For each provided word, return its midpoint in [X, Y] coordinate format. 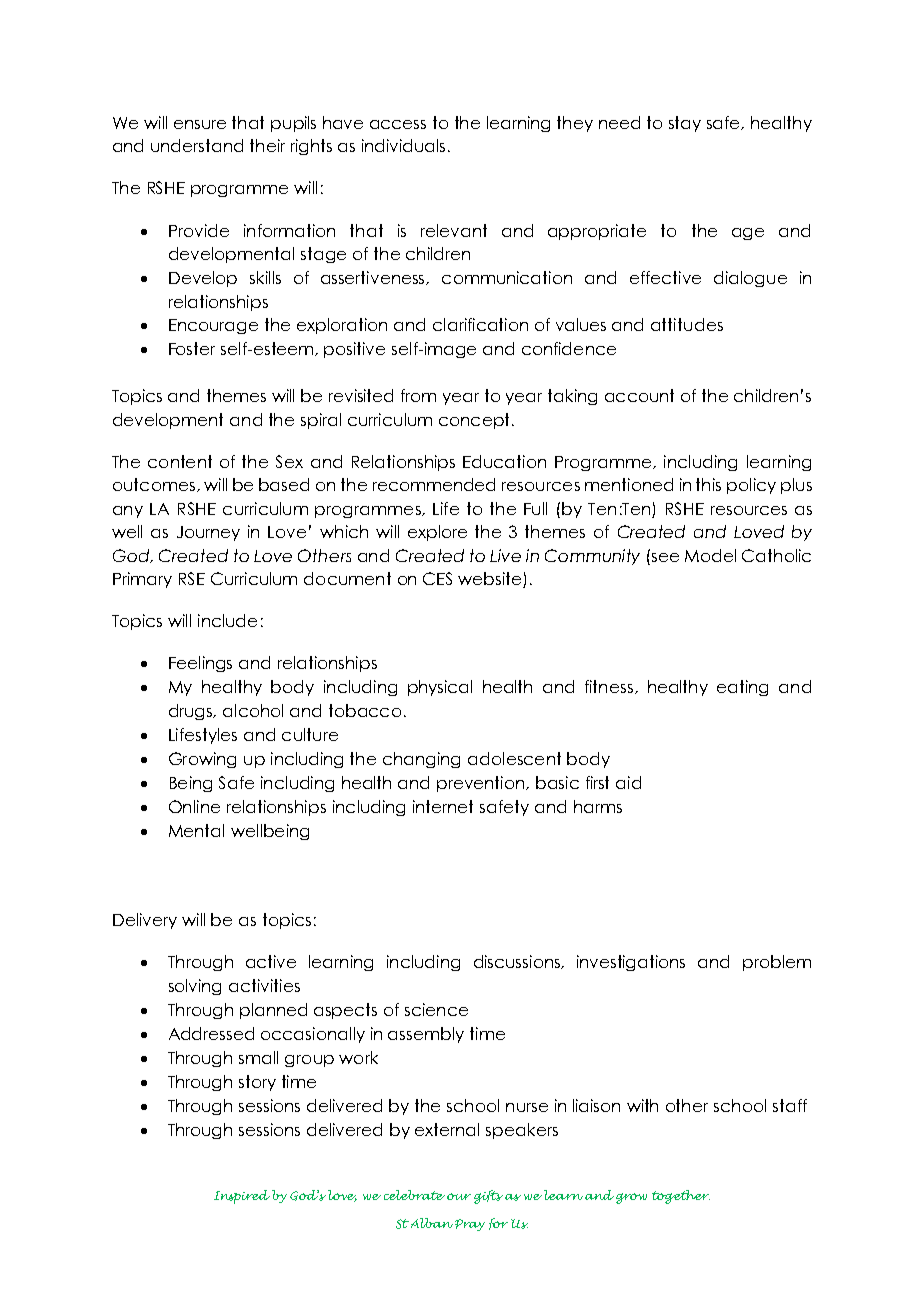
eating [742, 688]
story [257, 1083]
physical [440, 688]
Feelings [200, 664]
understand [197, 145]
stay [685, 124]
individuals [405, 145]
